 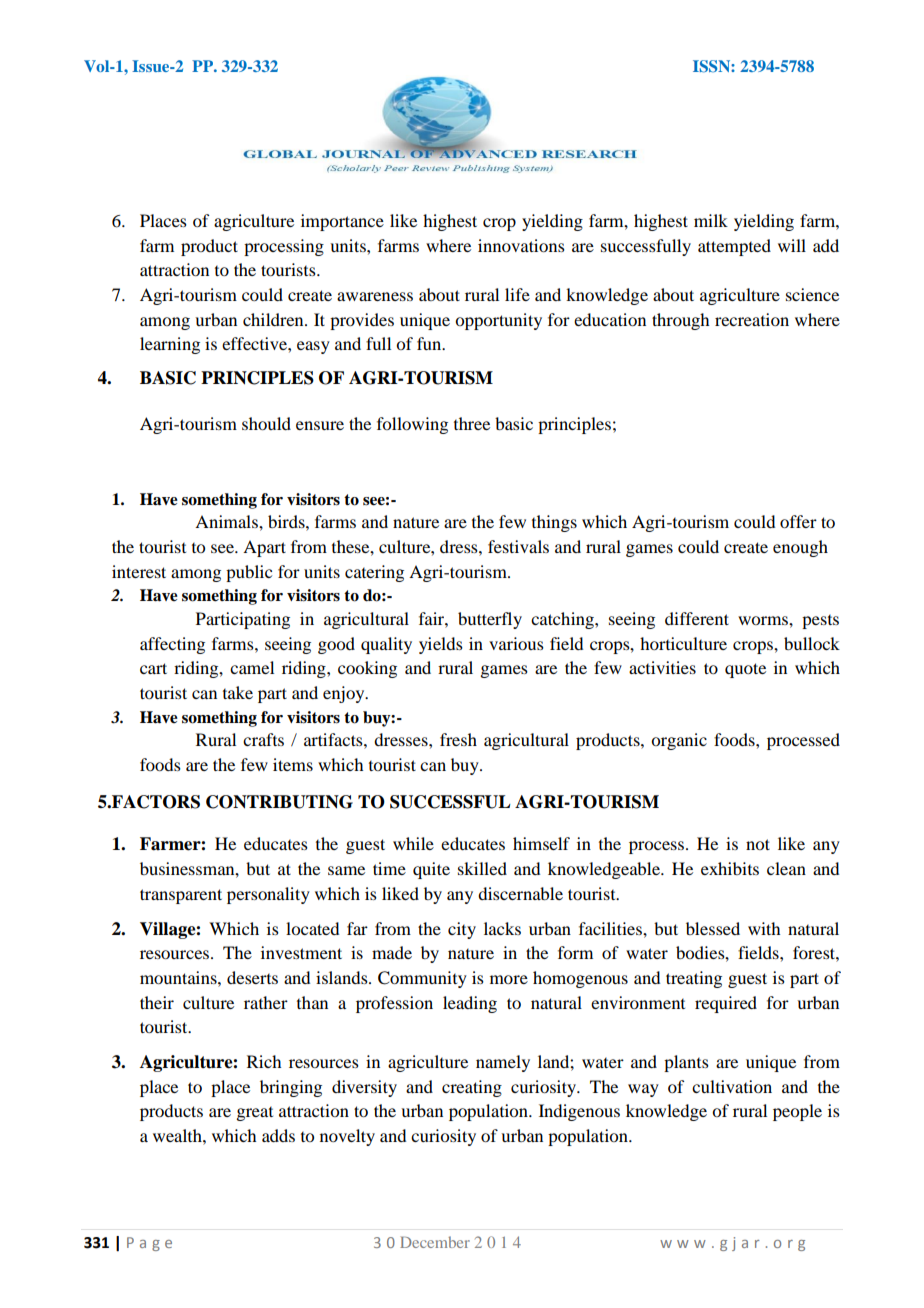 I want to click on crafts, so click(x=263, y=739).
